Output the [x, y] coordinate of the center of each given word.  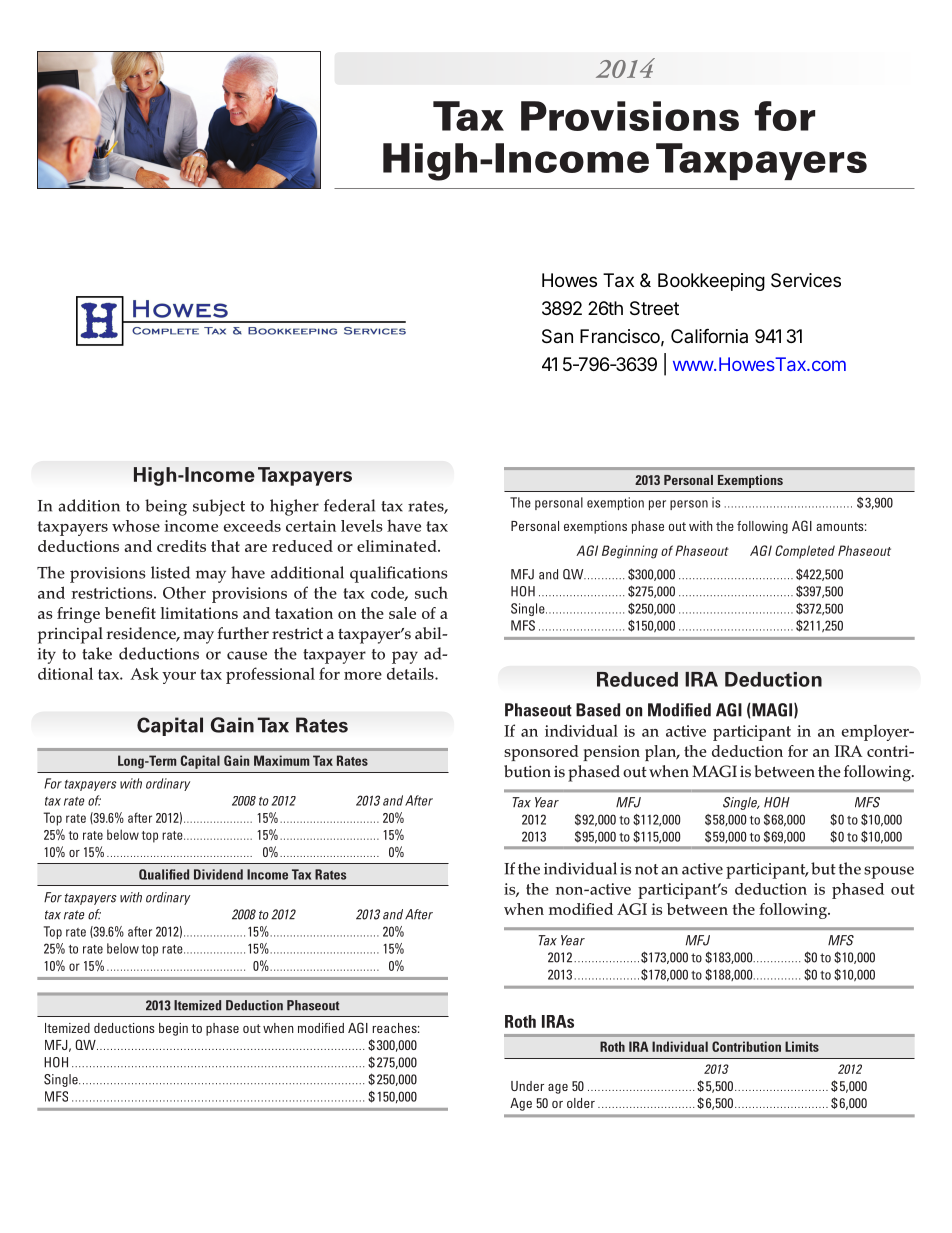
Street [654, 308]
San [557, 336]
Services [806, 280]
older [581, 1103]
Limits [802, 1046]
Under [527, 1086]
